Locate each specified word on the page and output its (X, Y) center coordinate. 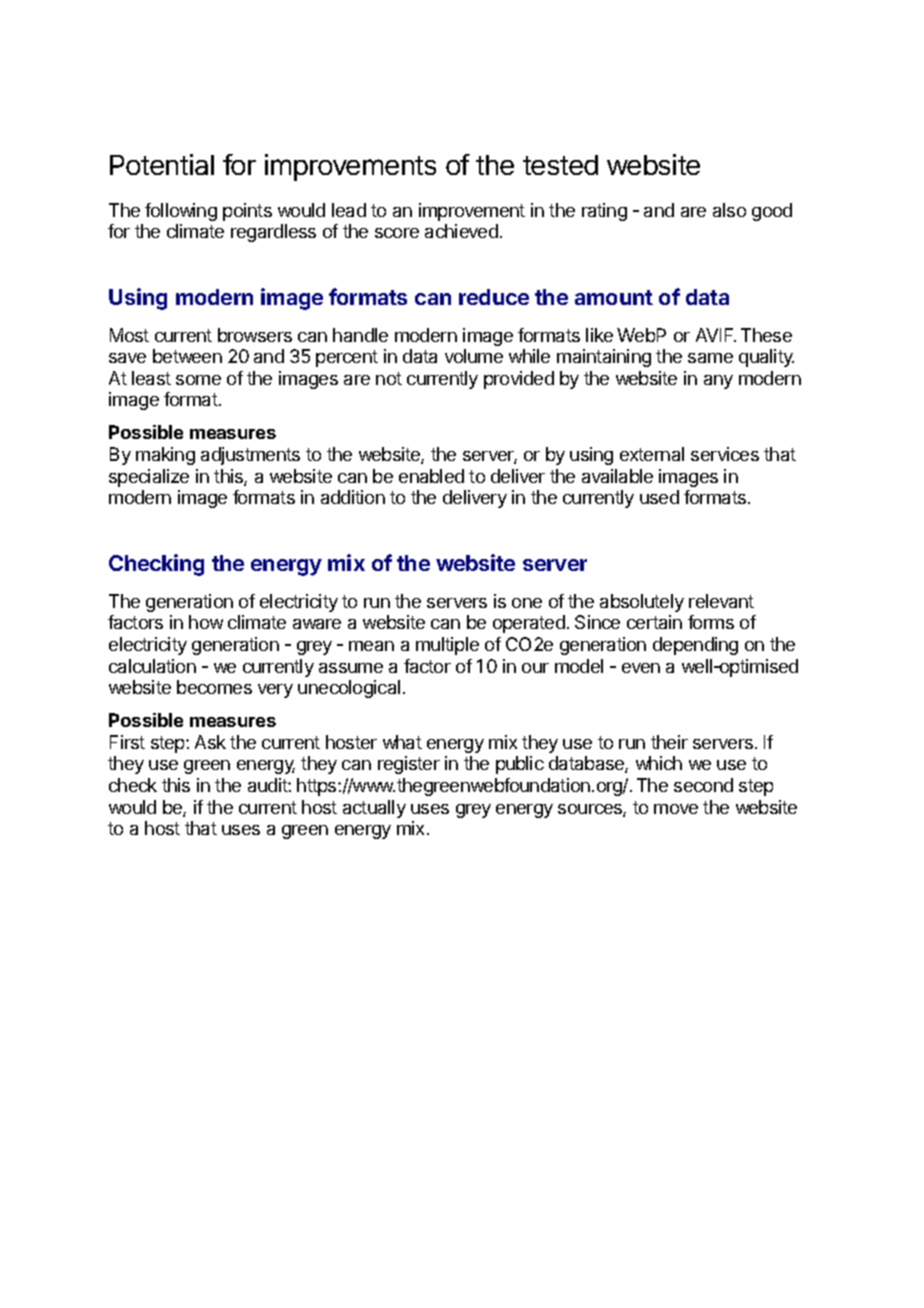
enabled (431, 476)
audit (268, 785)
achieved (461, 231)
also (729, 210)
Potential (162, 164)
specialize (149, 478)
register (409, 765)
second (703, 785)
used (659, 497)
